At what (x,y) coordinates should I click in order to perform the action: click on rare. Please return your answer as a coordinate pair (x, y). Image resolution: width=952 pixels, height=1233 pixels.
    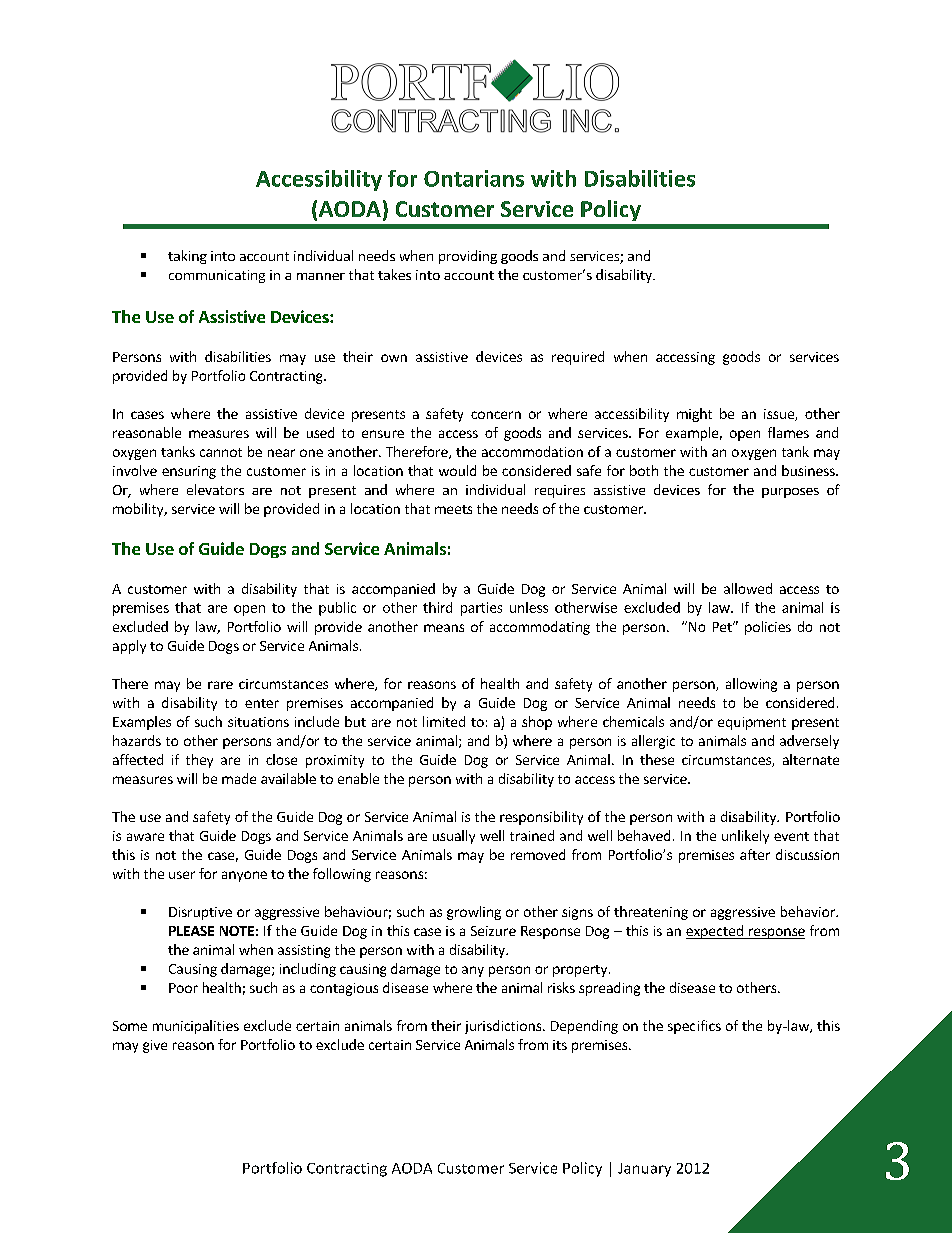
    Looking at the image, I should click on (220, 685).
